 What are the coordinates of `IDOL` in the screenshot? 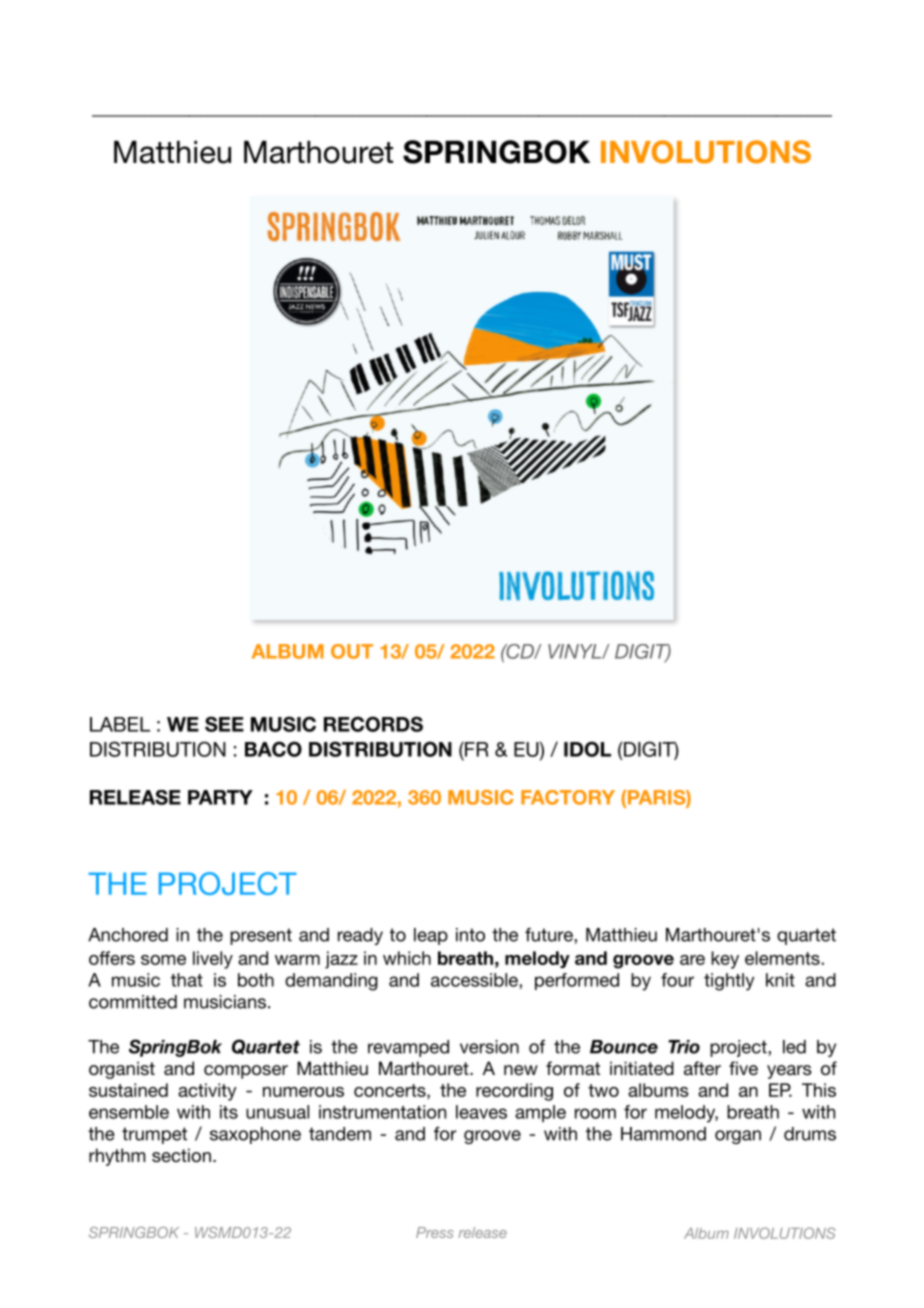 It's located at (587, 749).
